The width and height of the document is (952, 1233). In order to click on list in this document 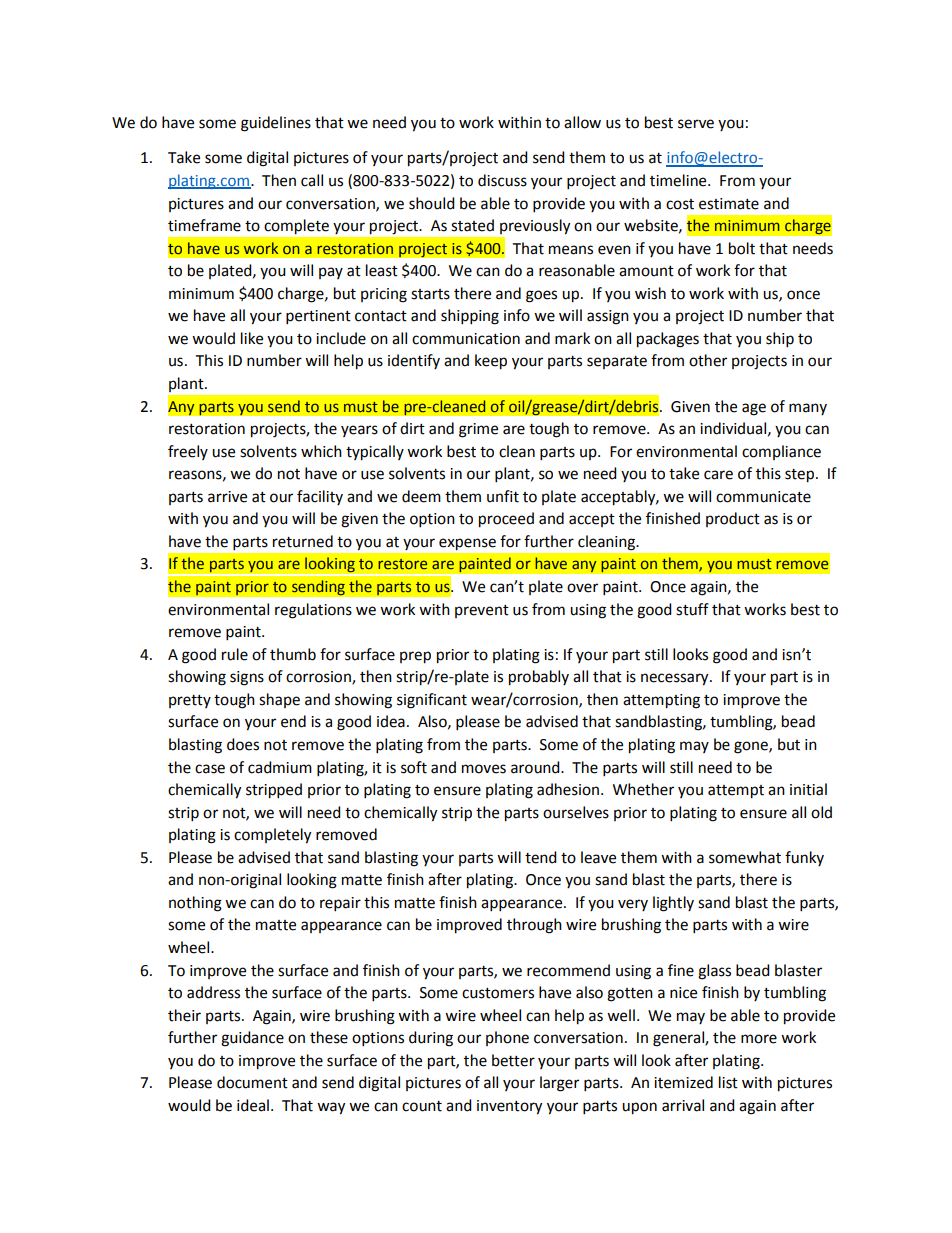, I will do `click(728, 1082)`.
